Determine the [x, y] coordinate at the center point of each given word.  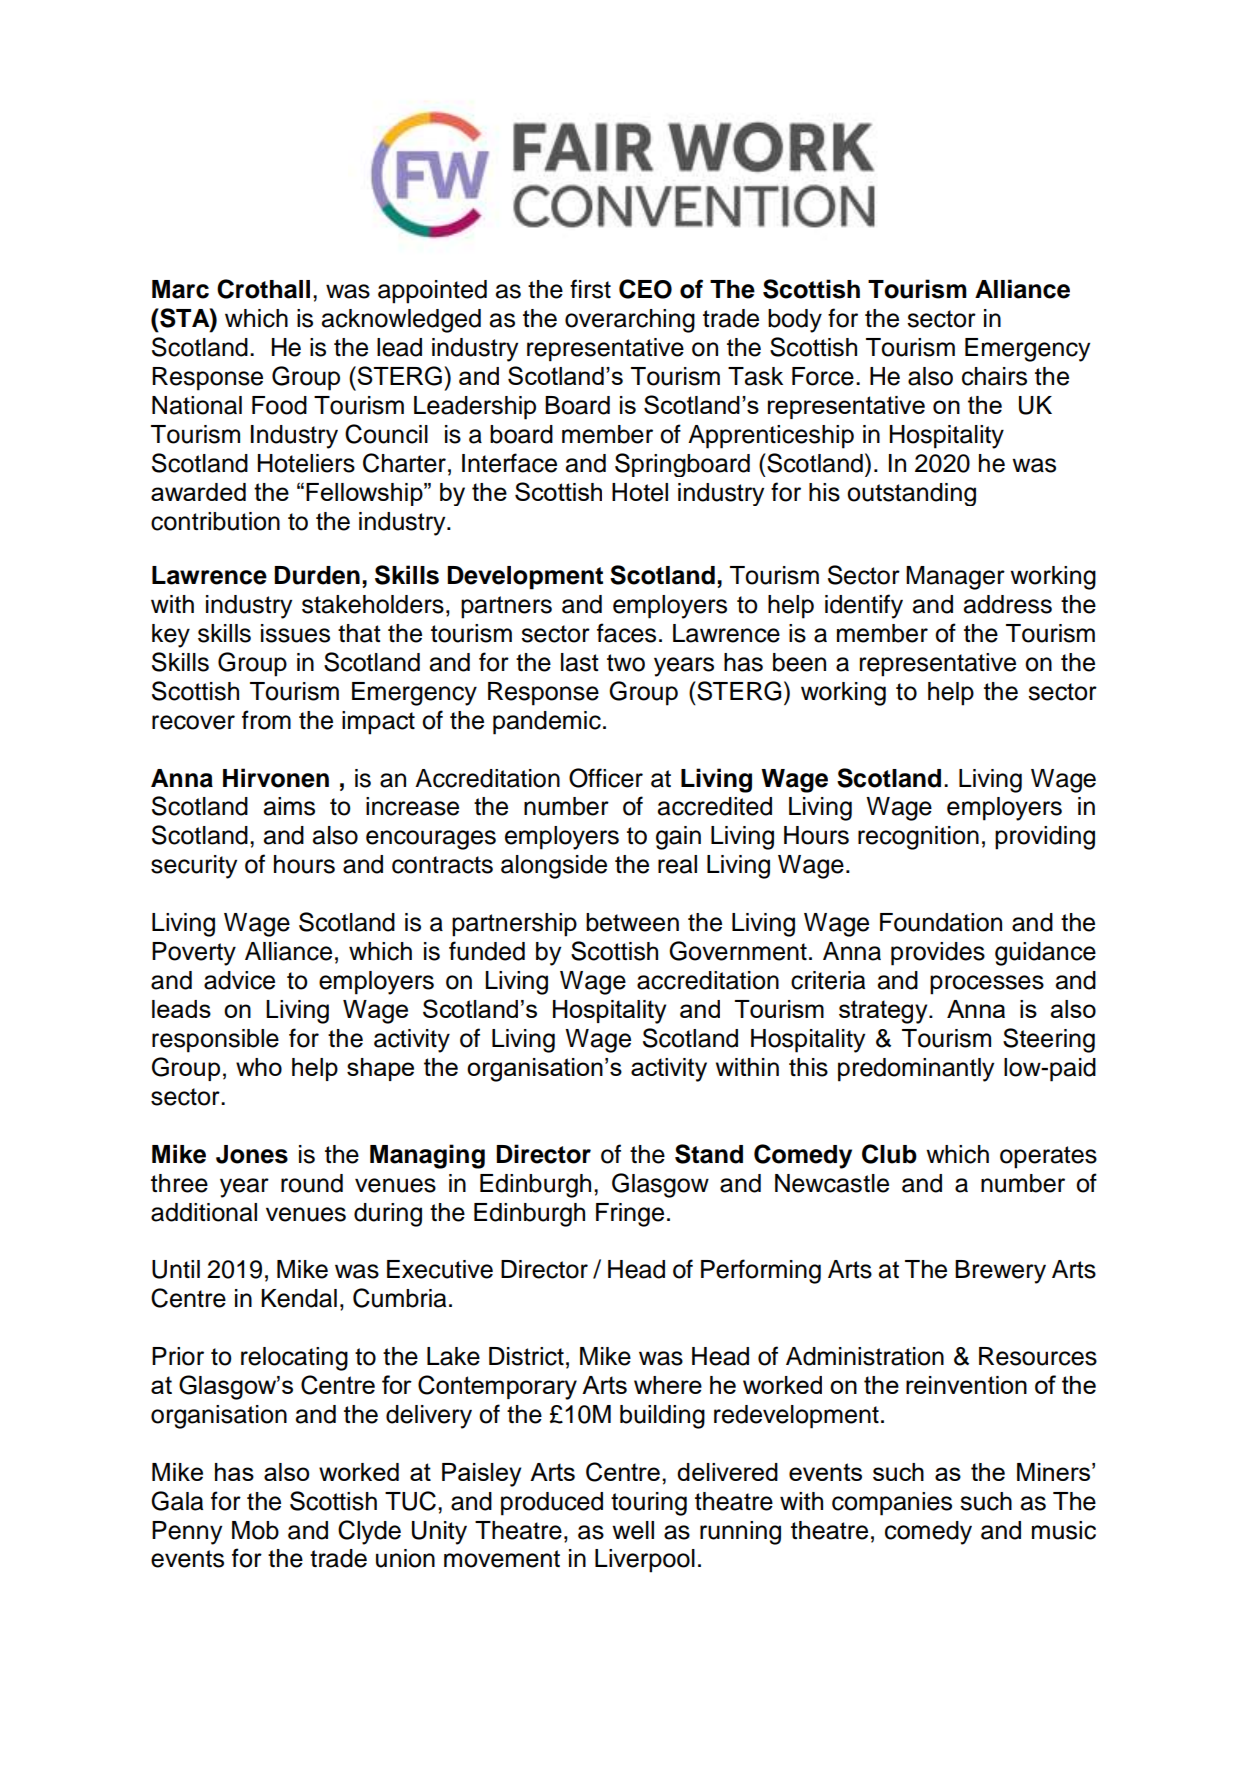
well [633, 1530]
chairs [994, 376]
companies [892, 1504]
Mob [255, 1530]
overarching [630, 321]
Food [279, 405]
